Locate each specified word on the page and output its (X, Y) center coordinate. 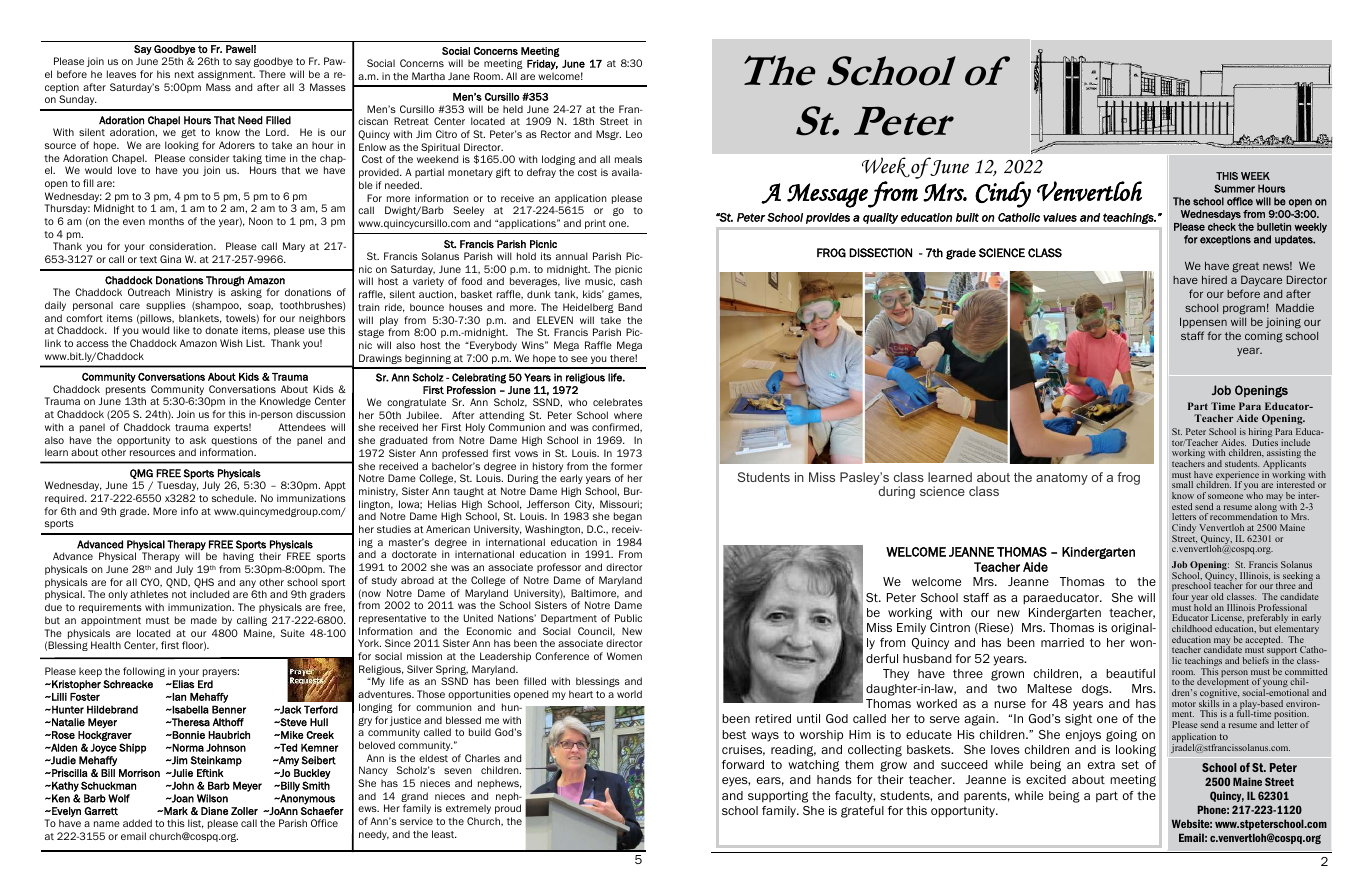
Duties (1265, 442)
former (627, 466)
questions (234, 441)
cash (631, 281)
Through (225, 282)
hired (1214, 280)
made (204, 620)
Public (628, 618)
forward (743, 764)
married (1062, 642)
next (184, 74)
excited (1046, 779)
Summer (1234, 188)
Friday (542, 65)
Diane (214, 811)
